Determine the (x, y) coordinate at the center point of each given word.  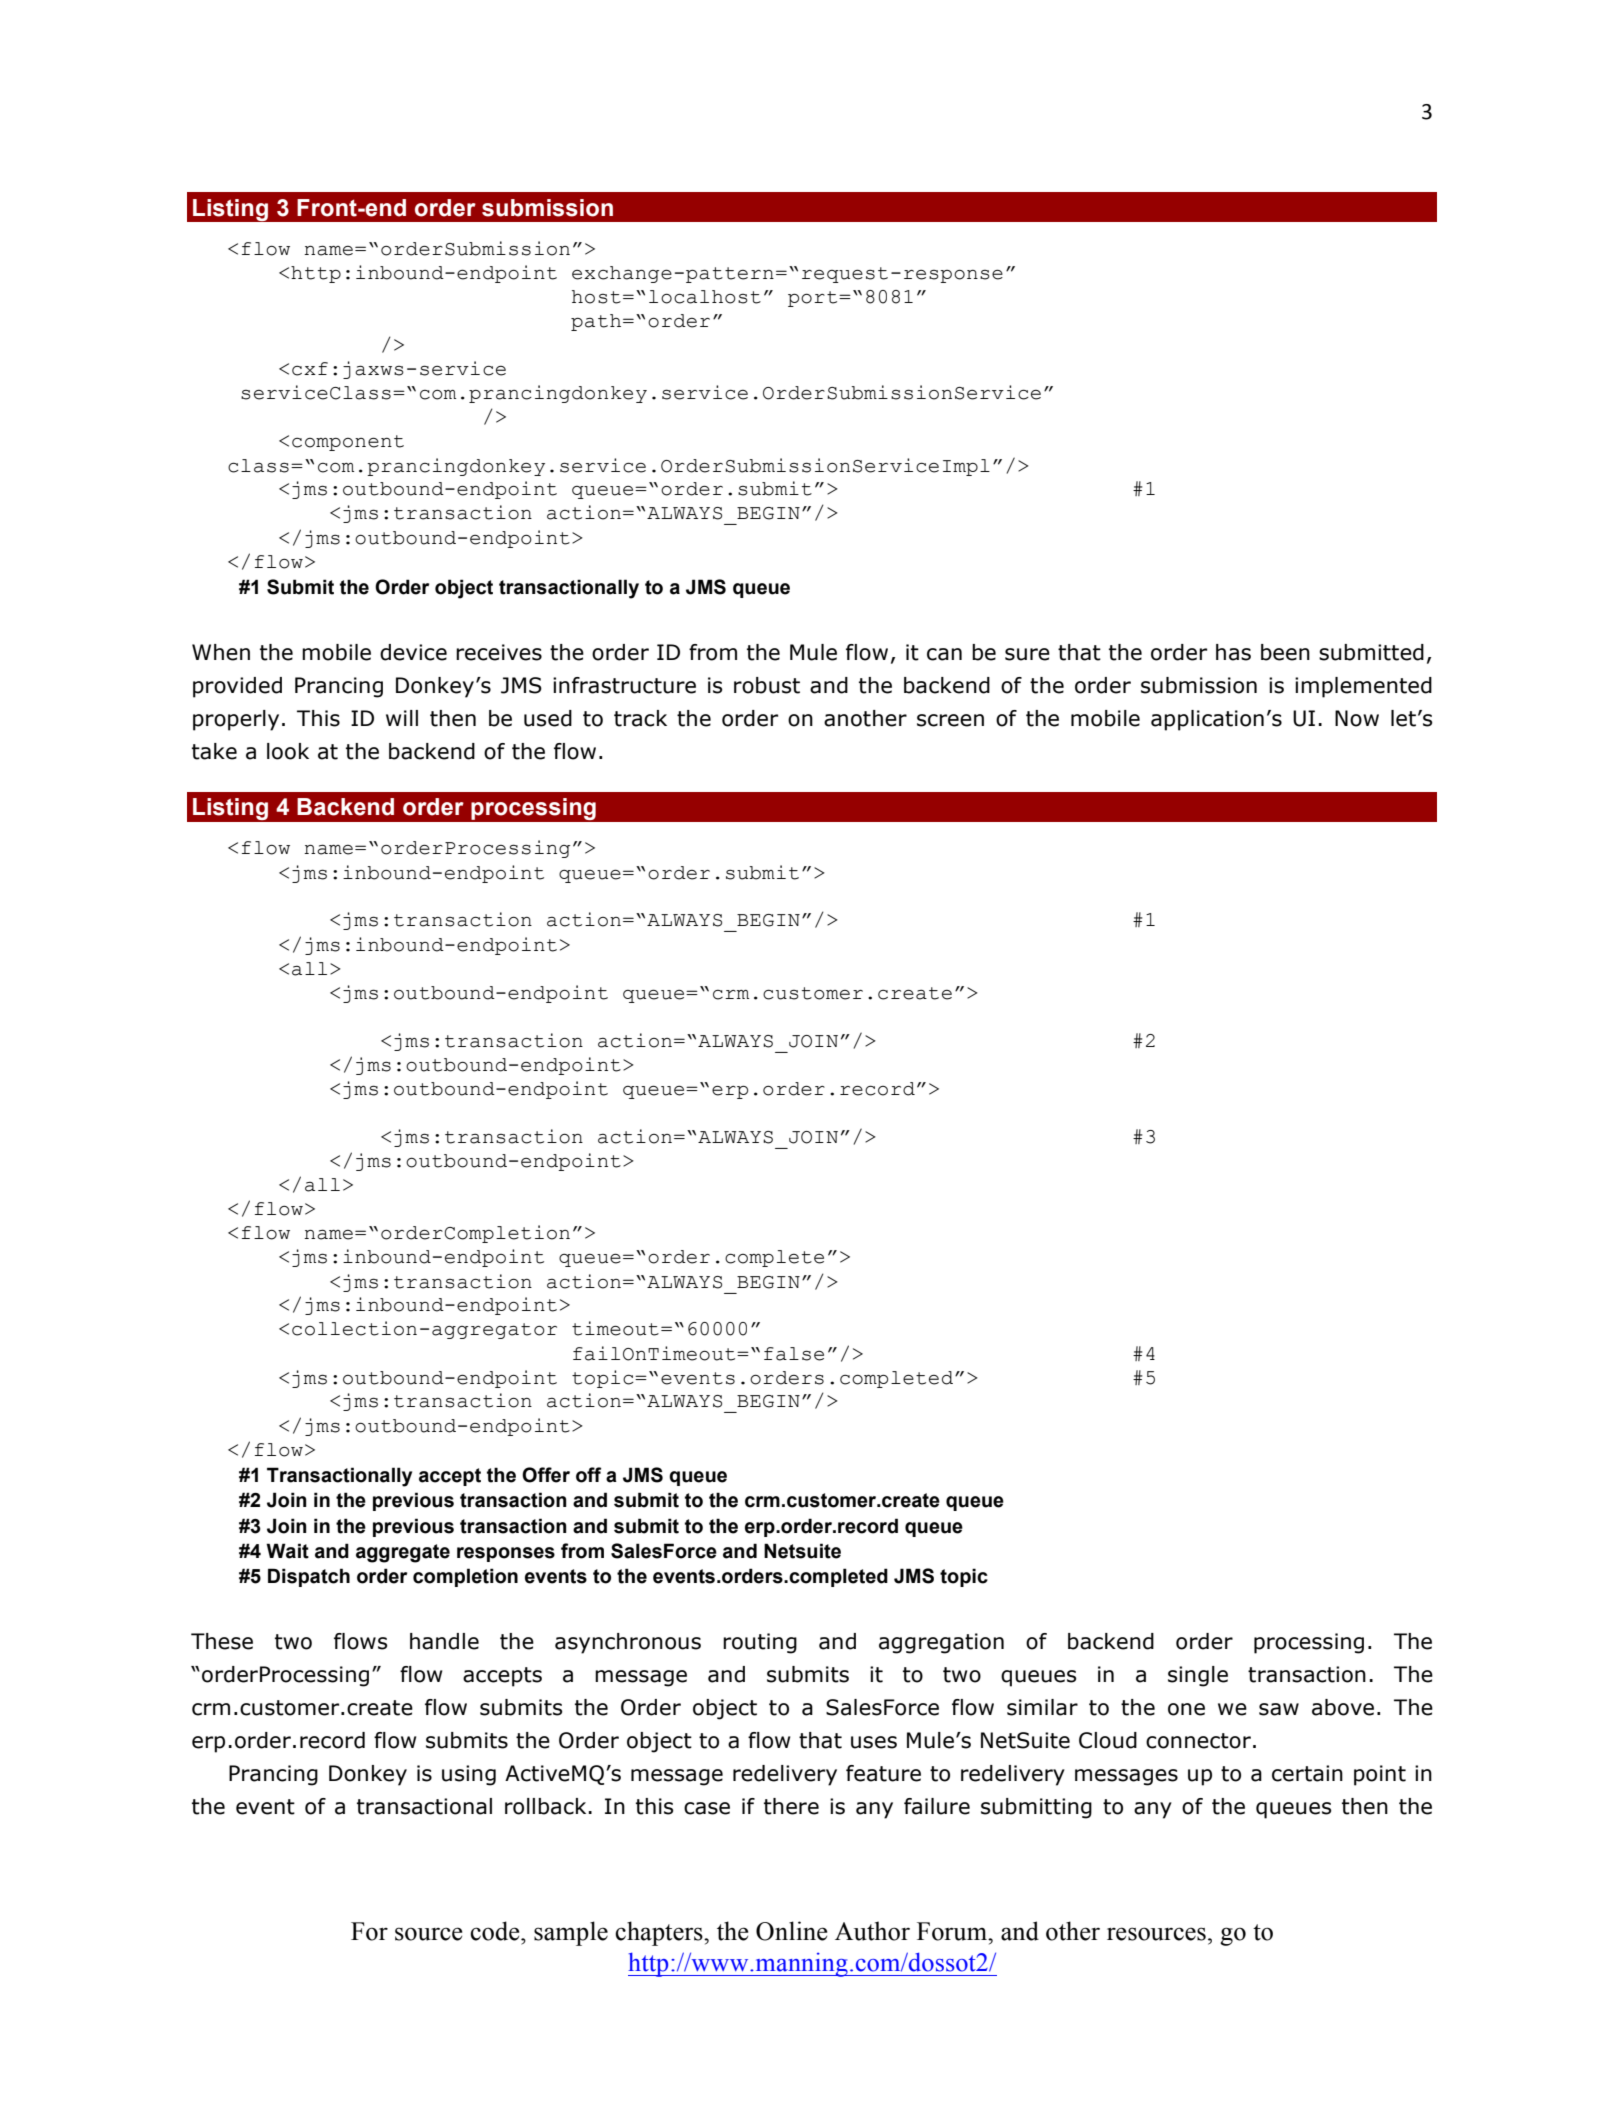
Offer (546, 1475)
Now (1357, 718)
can (944, 654)
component (348, 443)
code (496, 1931)
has (1233, 652)
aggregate (403, 1553)
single (1198, 1676)
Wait (287, 1551)
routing (760, 1643)
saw (1279, 1709)
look (288, 751)
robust (767, 685)
